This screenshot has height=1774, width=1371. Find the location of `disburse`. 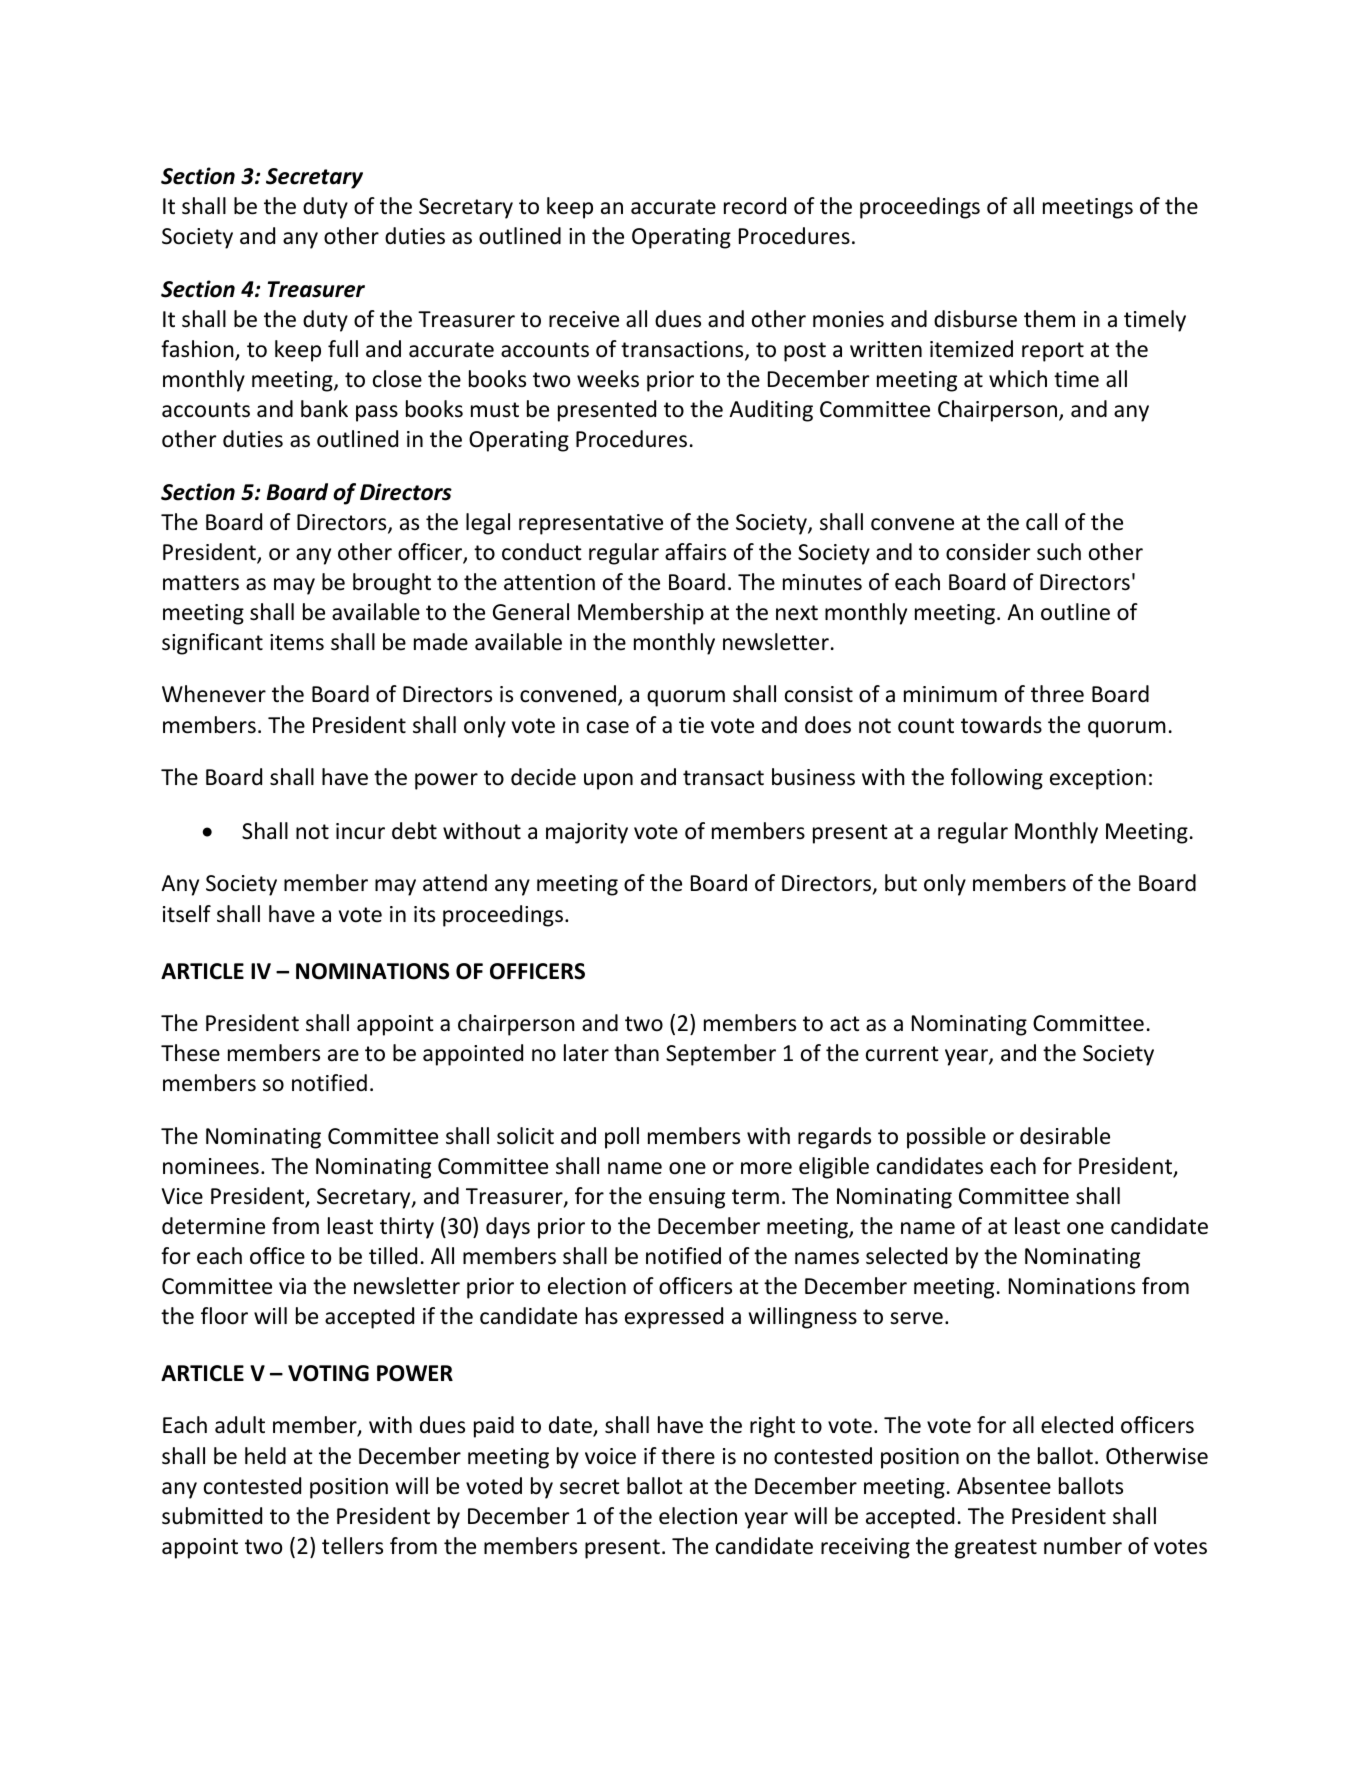

disburse is located at coordinates (975, 319).
